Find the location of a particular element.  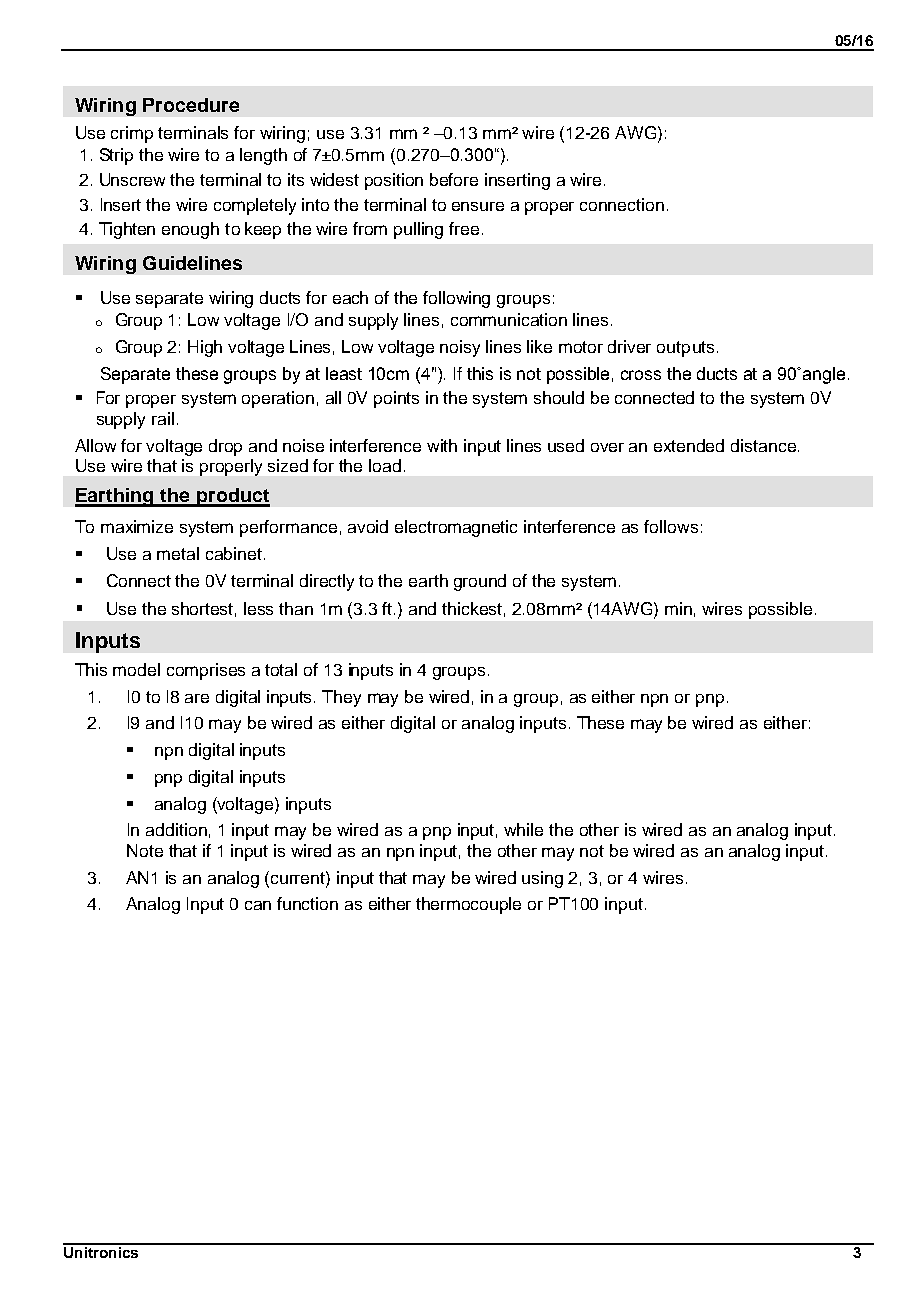

ensure is located at coordinates (478, 206).
